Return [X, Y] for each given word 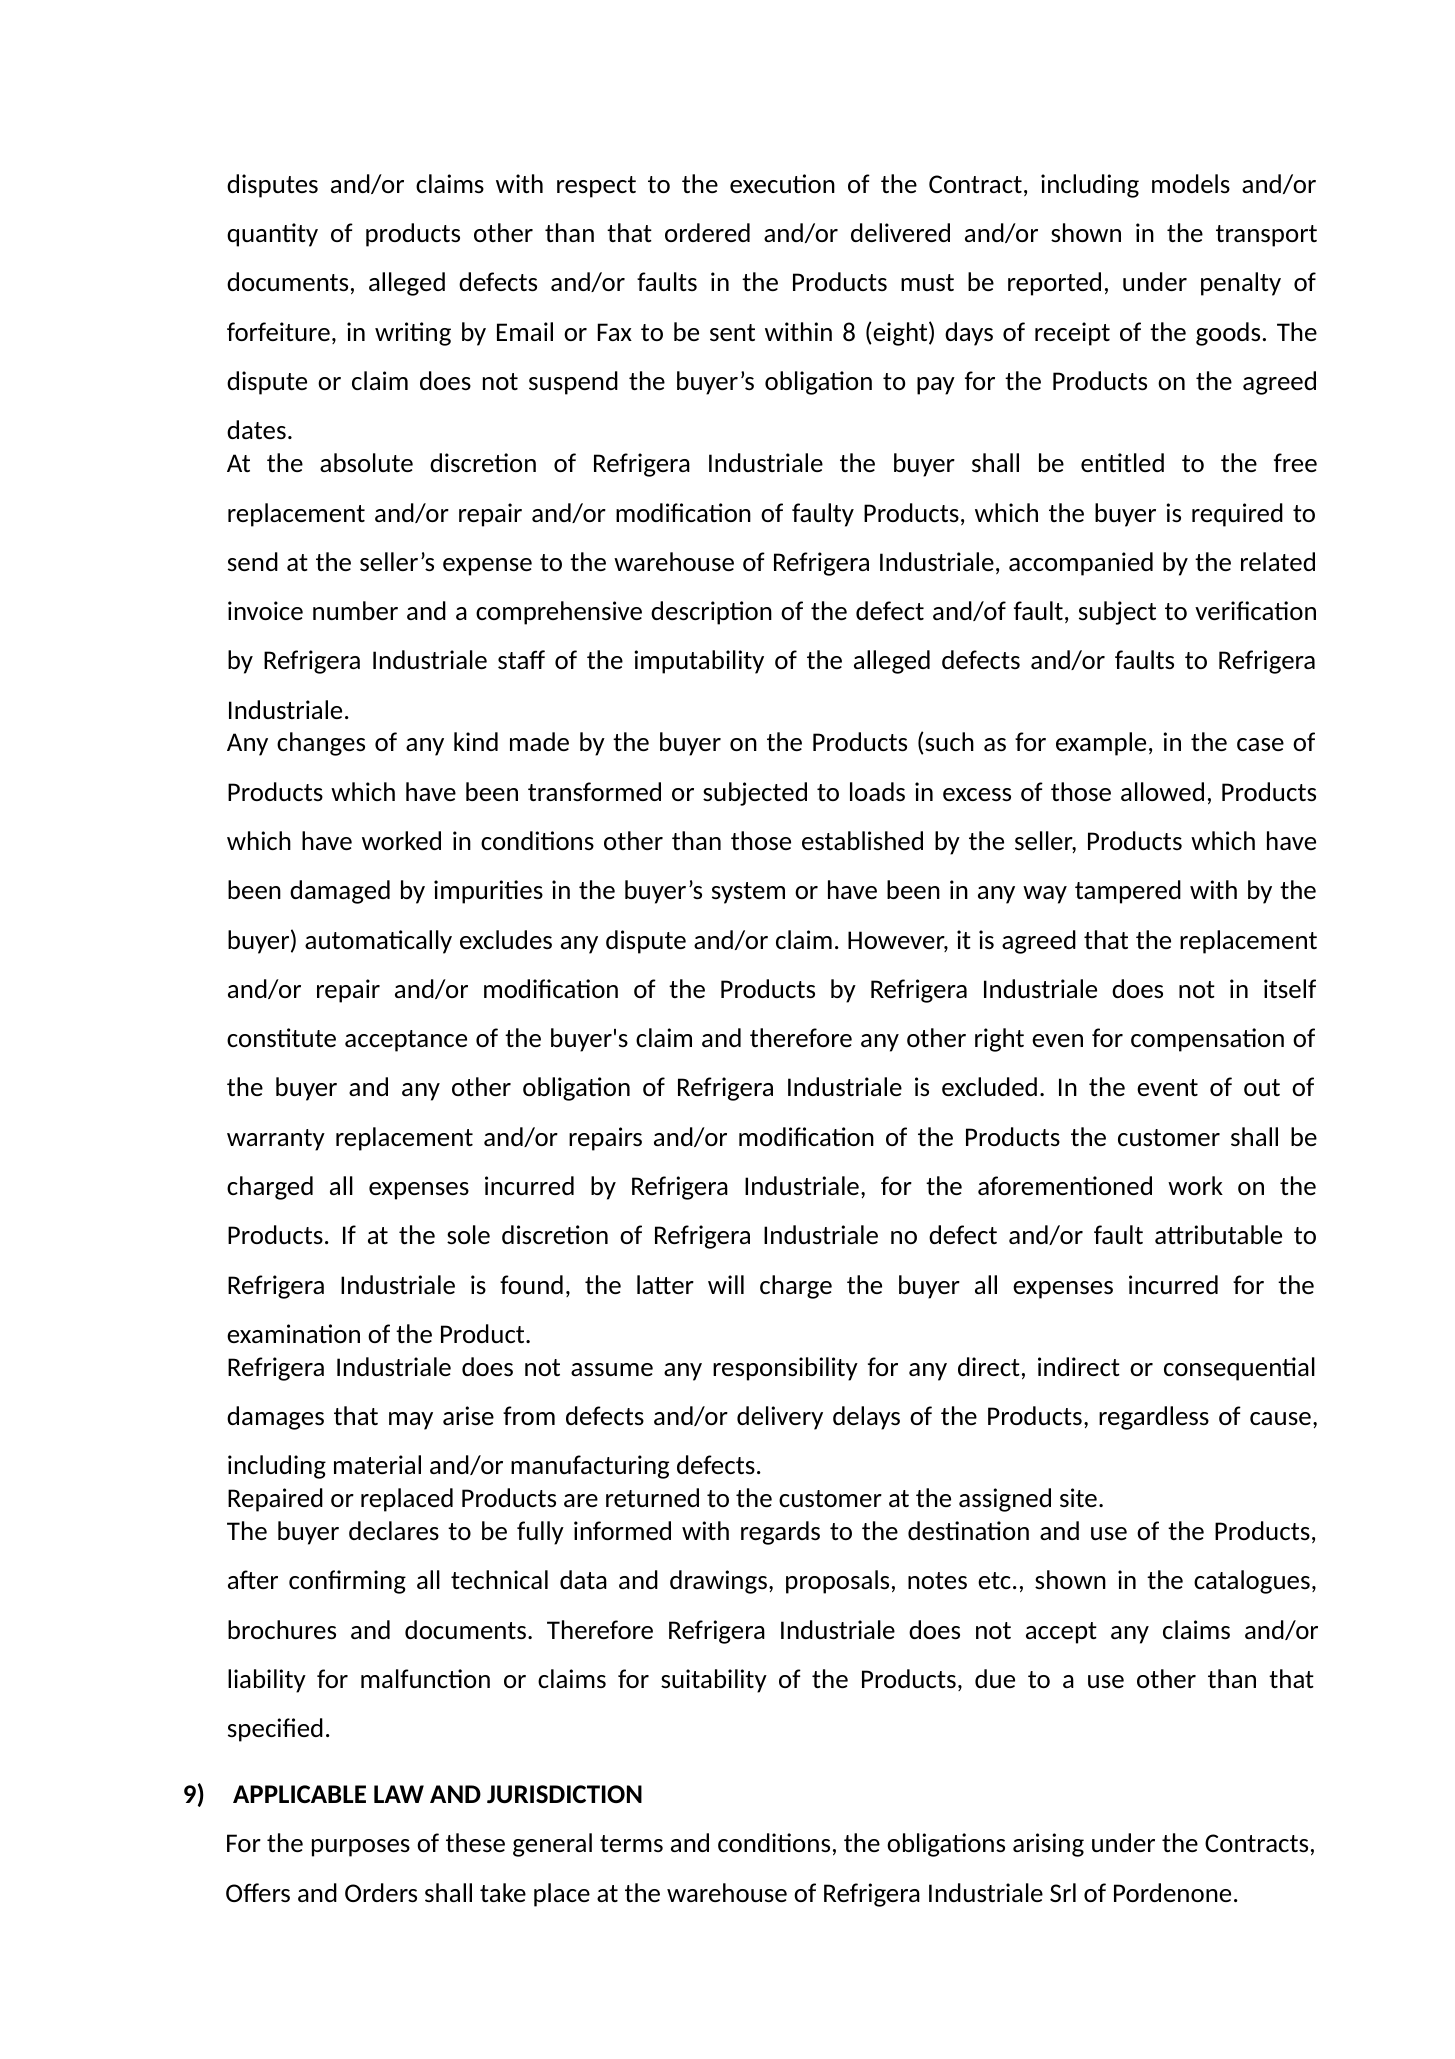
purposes [361, 1848]
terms [631, 1843]
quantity [272, 235]
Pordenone [1172, 1892]
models [1191, 183]
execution [782, 183]
